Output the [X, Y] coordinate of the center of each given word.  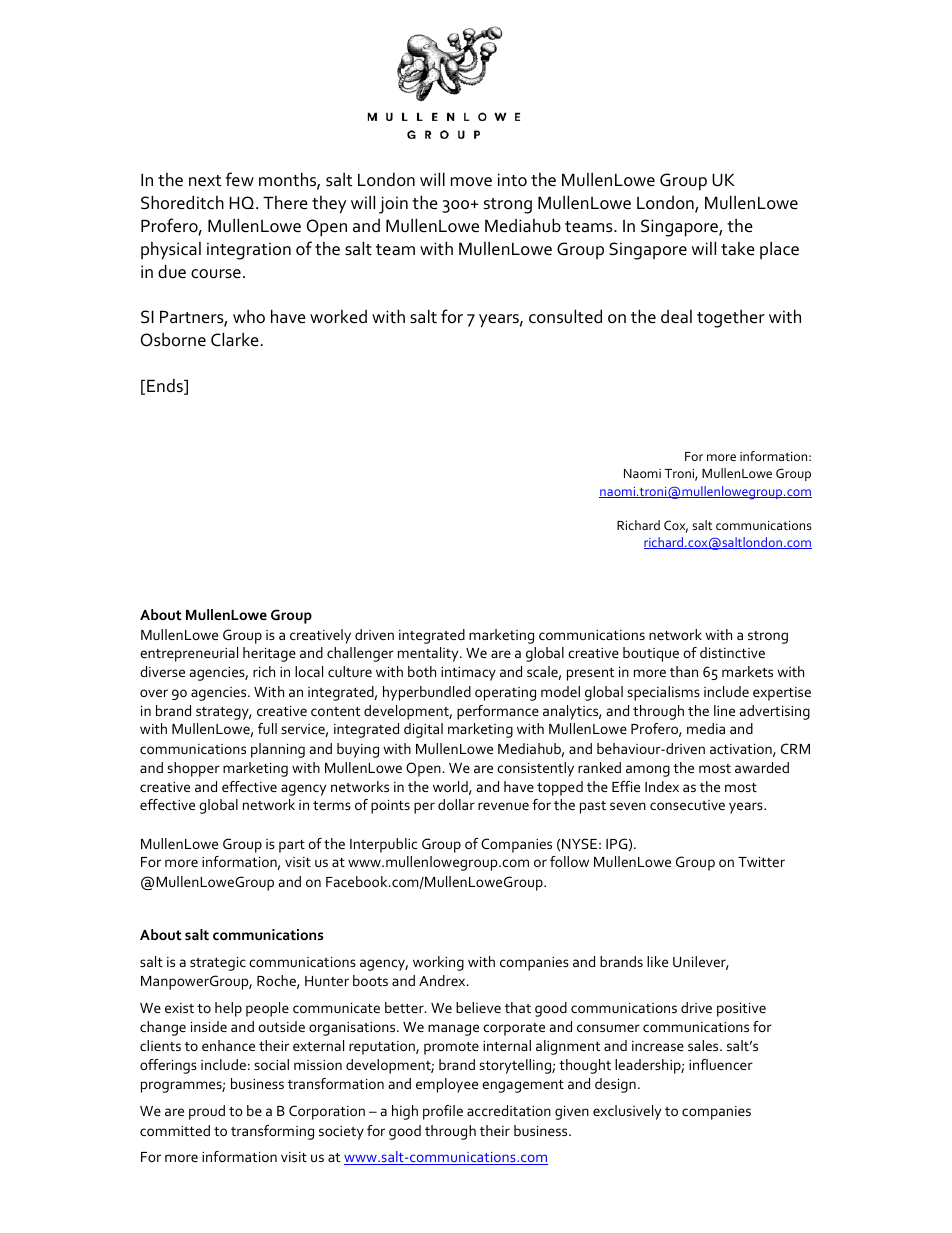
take [738, 249]
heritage [269, 654]
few [240, 179]
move [471, 181]
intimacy [468, 674]
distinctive [732, 652]
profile [443, 1112]
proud [207, 1112]
